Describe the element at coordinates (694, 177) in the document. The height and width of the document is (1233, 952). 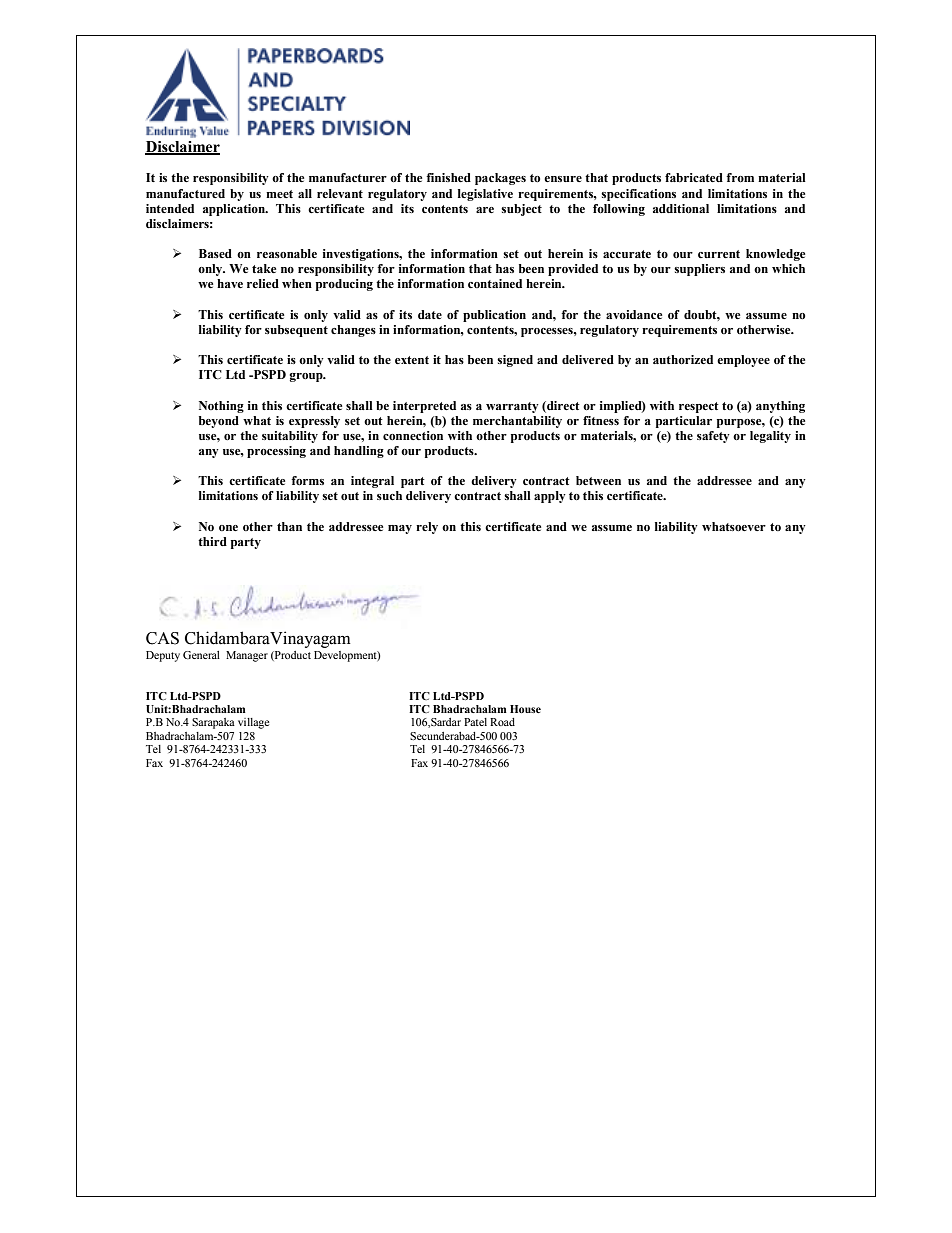
I see `fabricated` at that location.
